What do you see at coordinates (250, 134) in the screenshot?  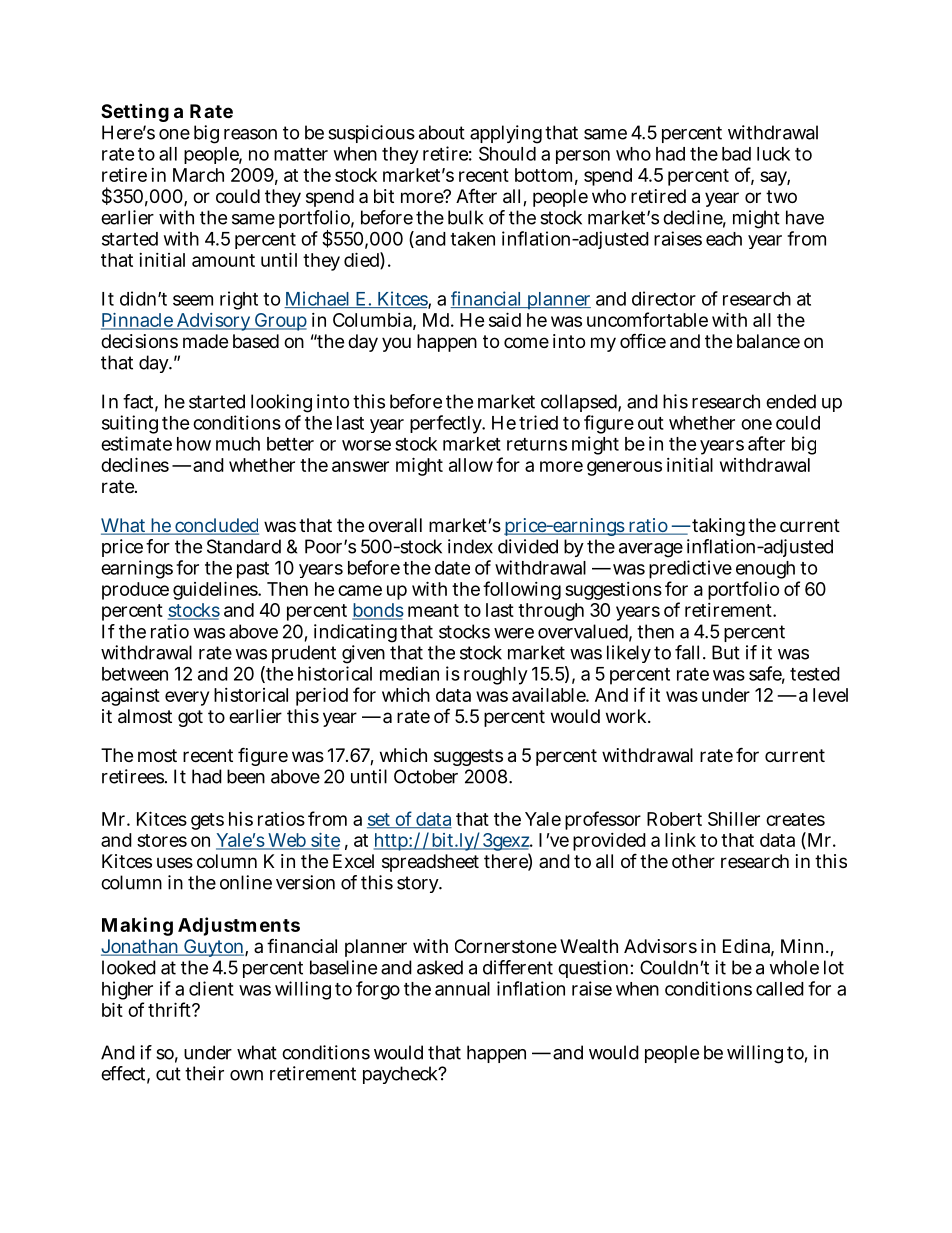 I see `reason` at bounding box center [250, 134].
